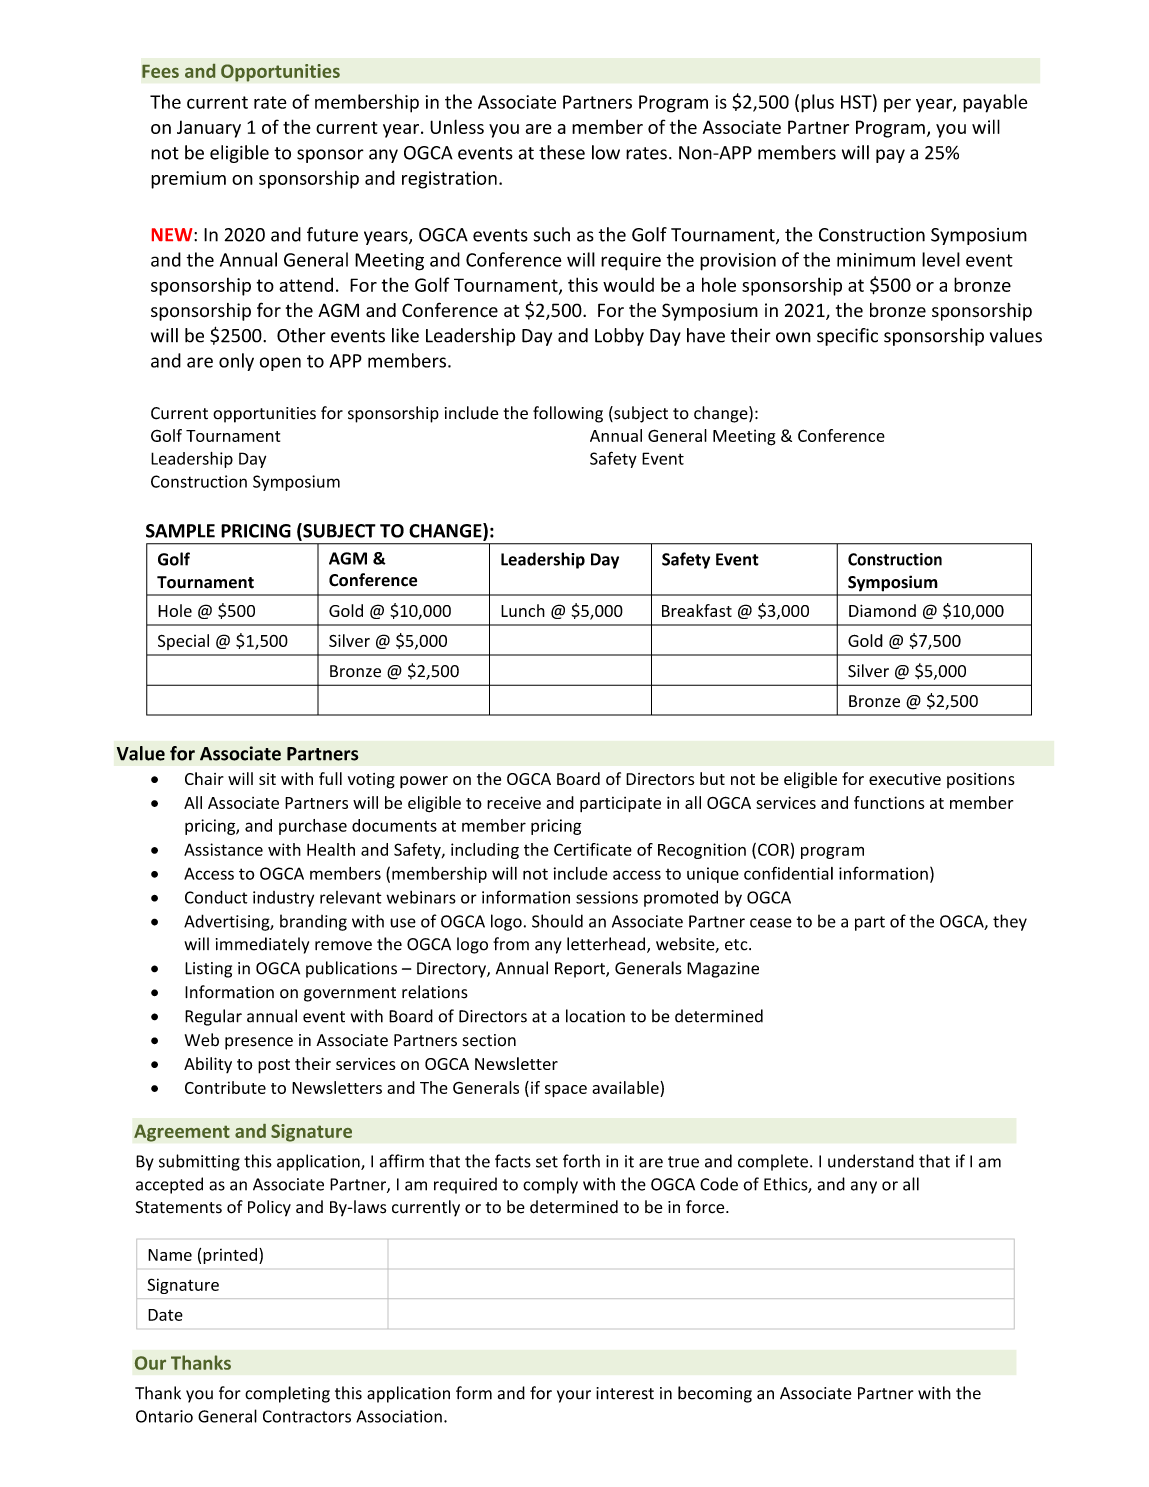  I want to click on space, so click(566, 1091).
